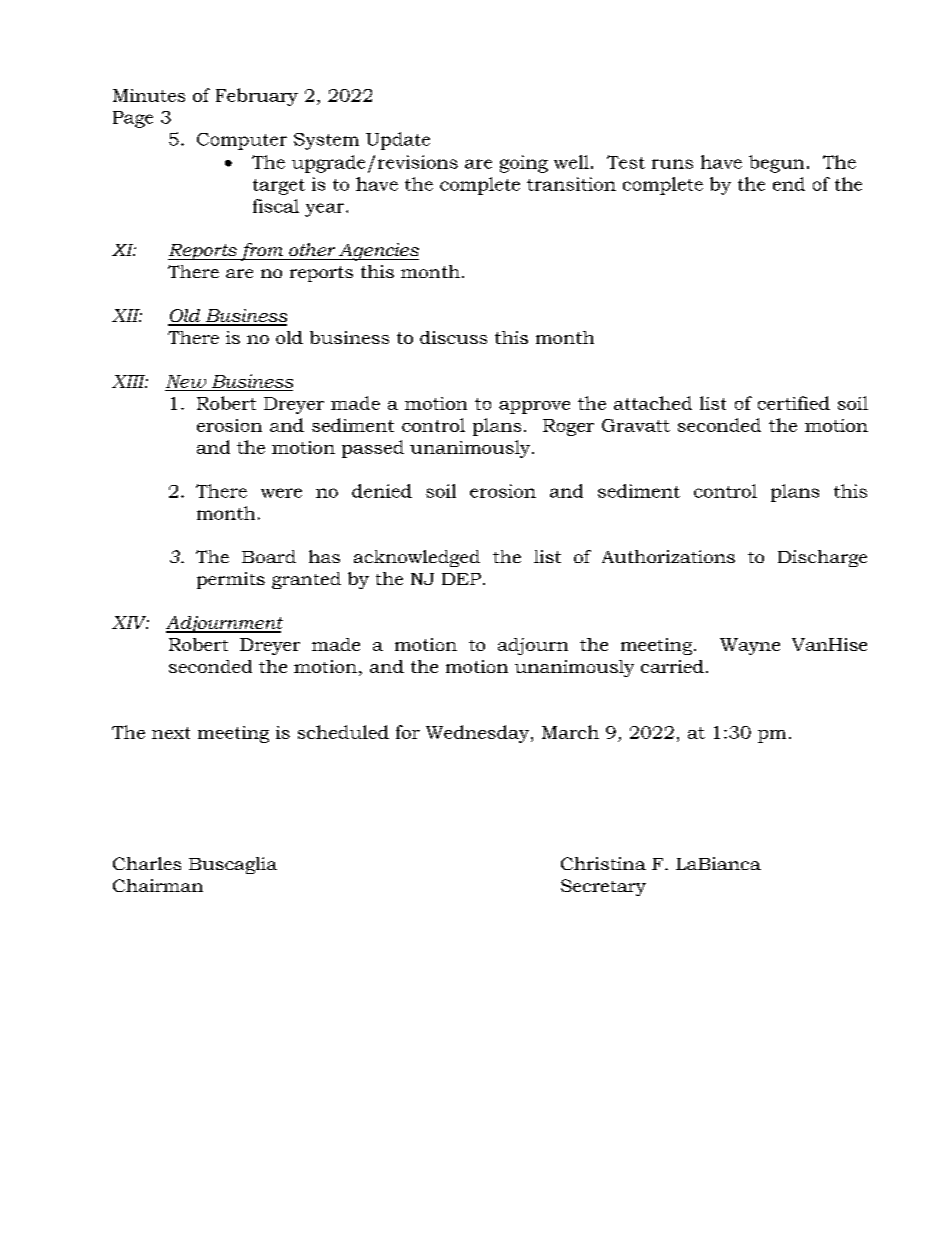 Image resolution: width=952 pixels, height=1233 pixels. Describe the element at coordinates (242, 141) in the screenshot. I see `Computer` at that location.
